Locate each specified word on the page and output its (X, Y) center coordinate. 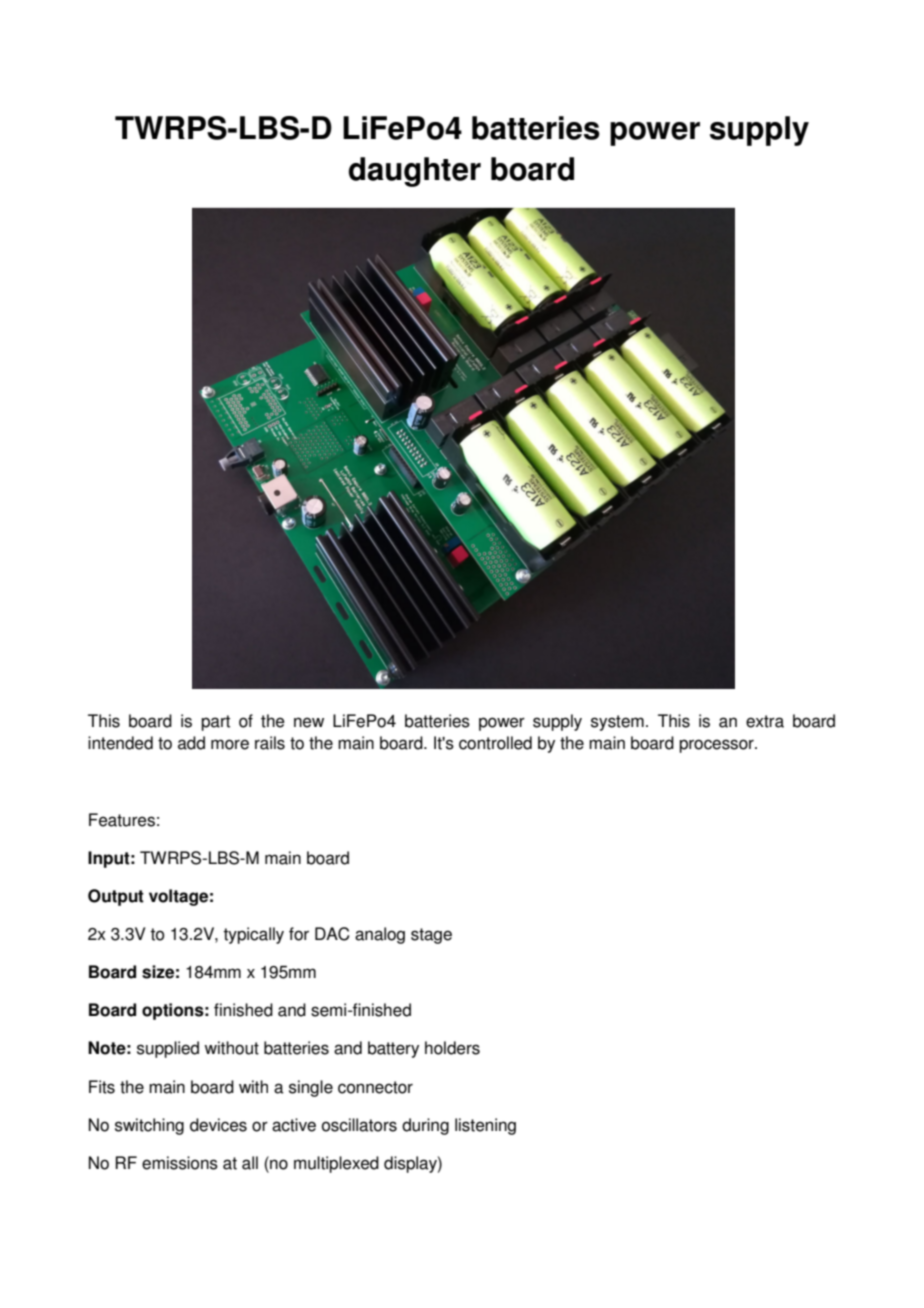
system (617, 723)
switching (149, 1126)
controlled (495, 743)
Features (122, 820)
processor (717, 746)
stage (431, 936)
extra (765, 721)
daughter (415, 172)
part (215, 723)
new (309, 722)
